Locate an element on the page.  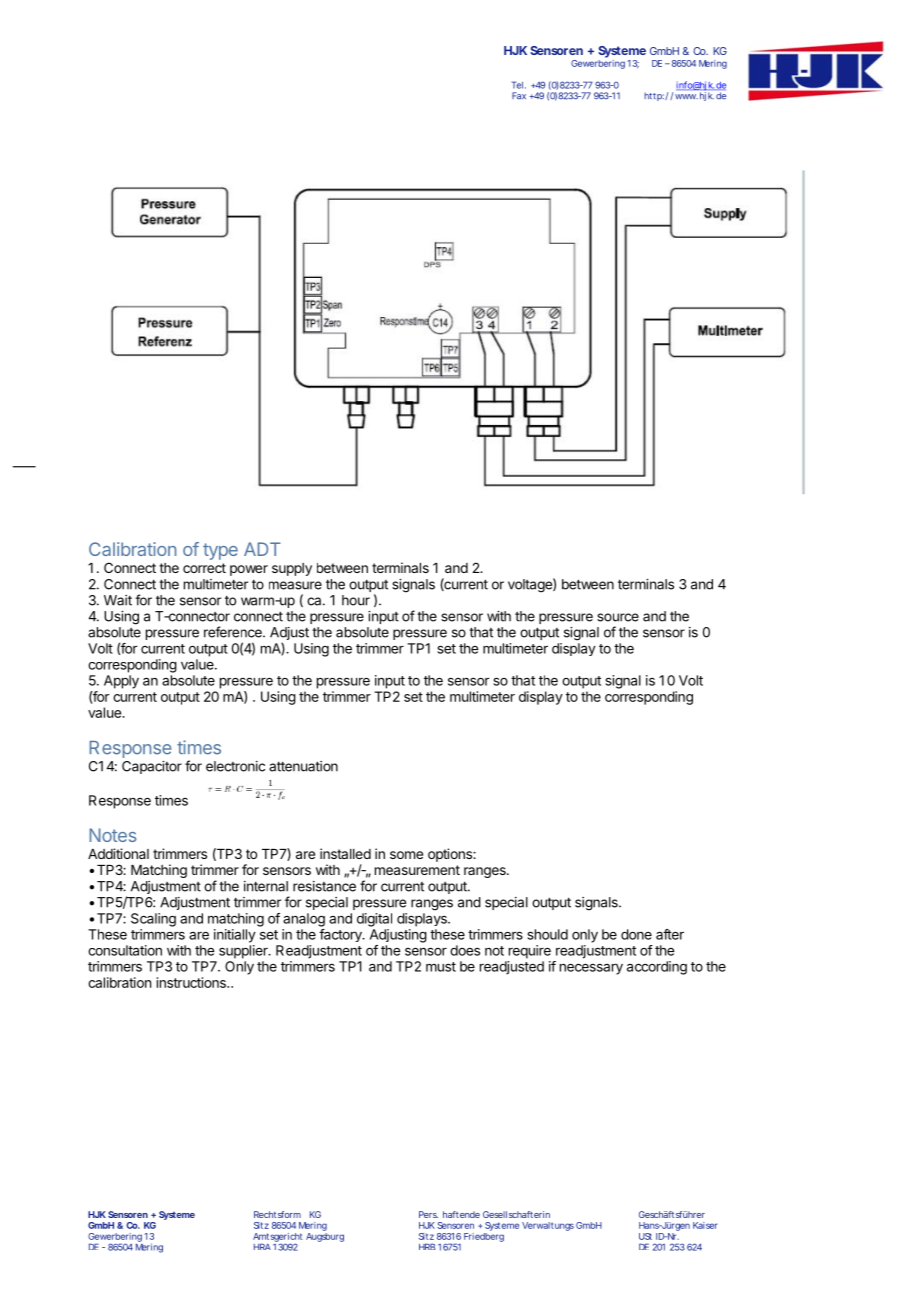
some is located at coordinates (406, 855).
